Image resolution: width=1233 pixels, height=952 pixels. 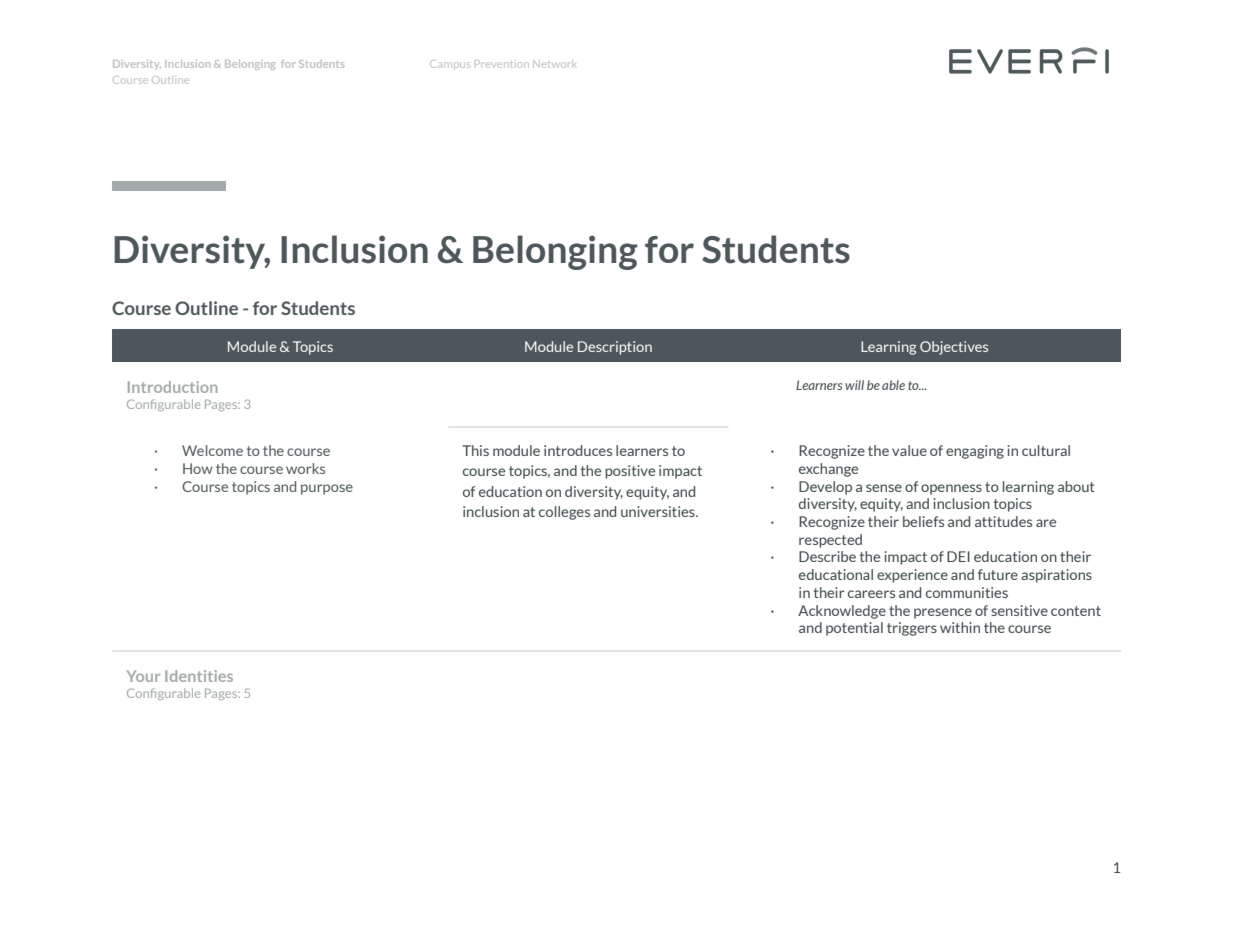 I want to click on Campus, so click(x=450, y=64).
